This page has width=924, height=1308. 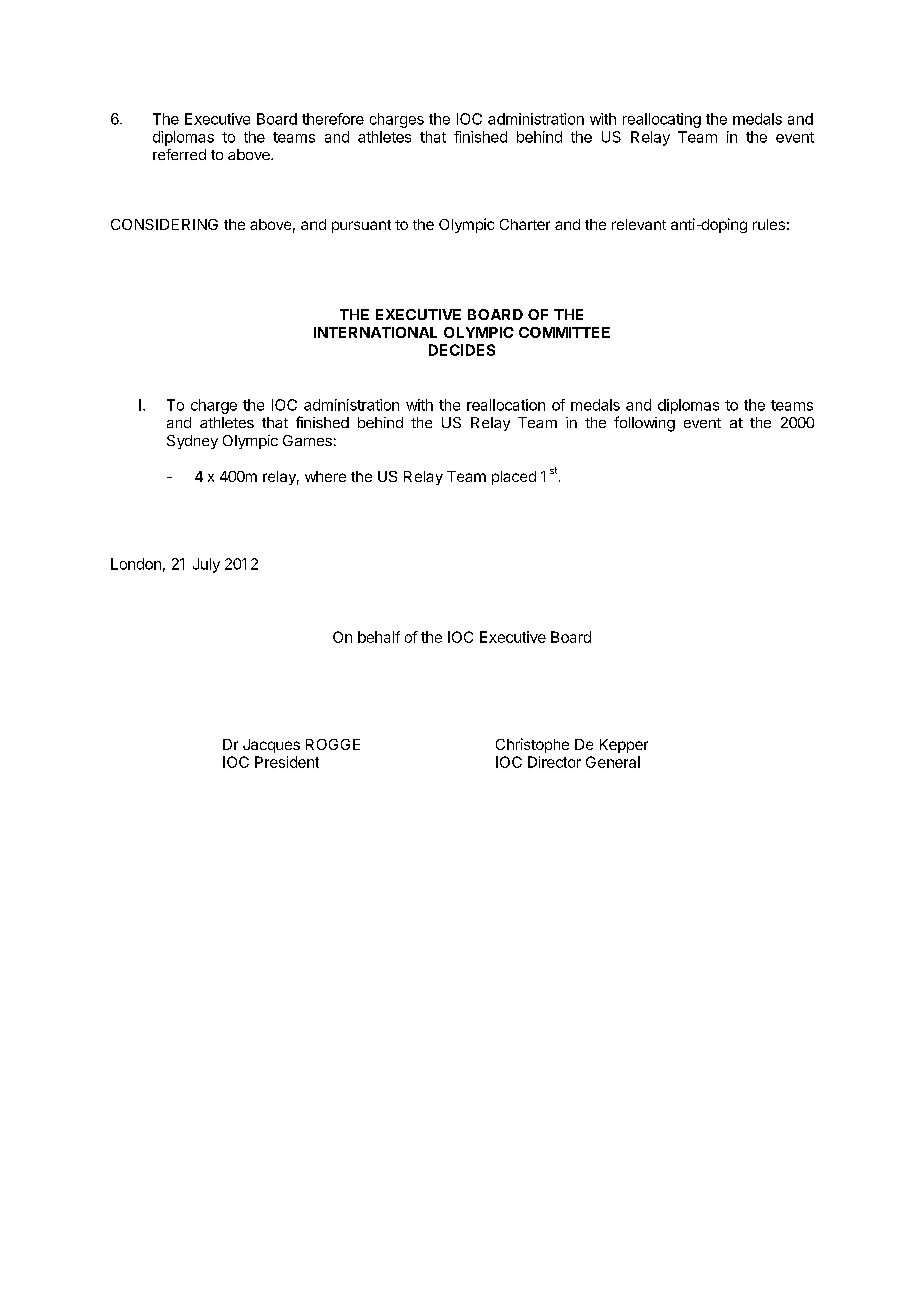 I want to click on Jacques, so click(x=271, y=746).
